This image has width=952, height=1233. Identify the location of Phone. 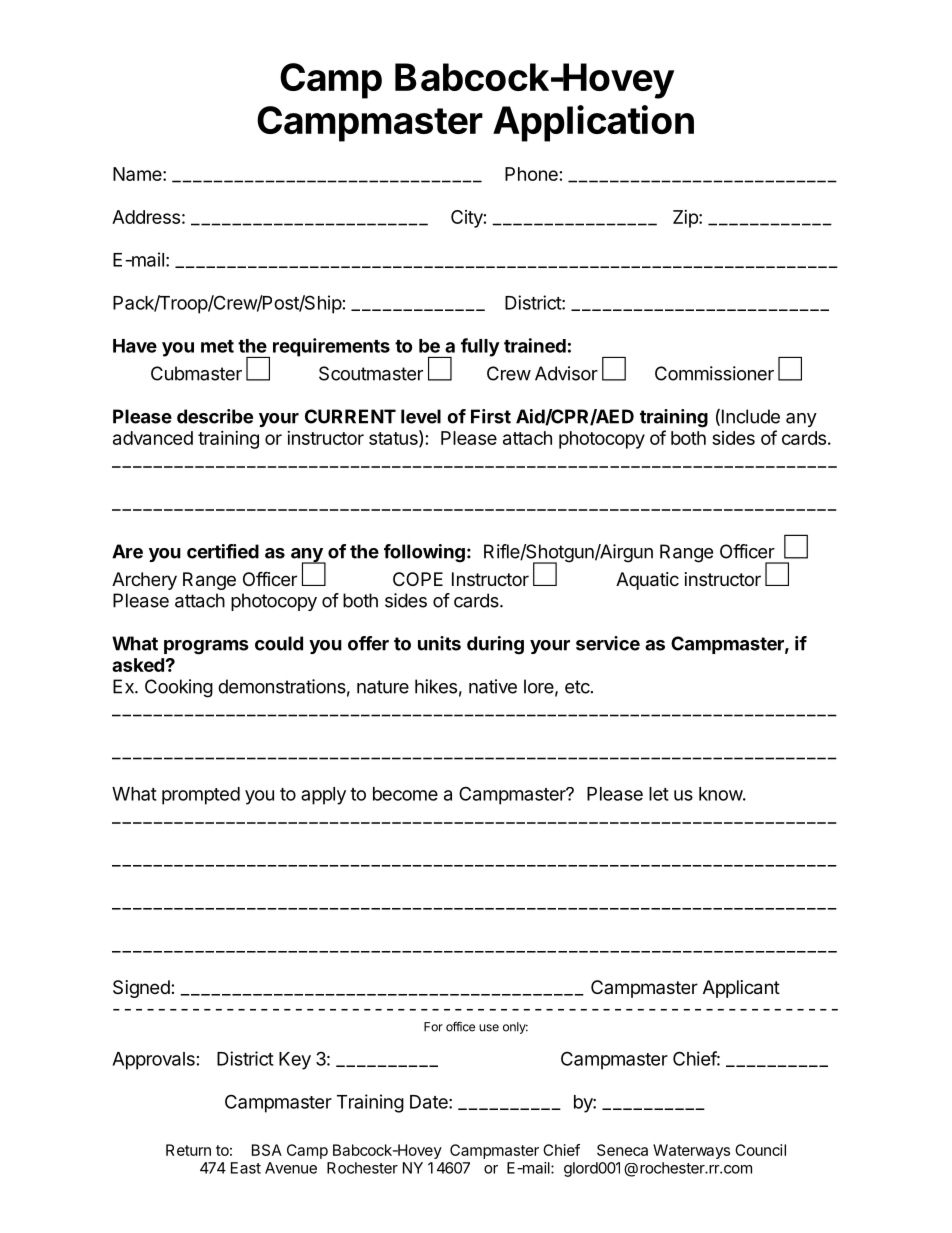
(531, 174).
